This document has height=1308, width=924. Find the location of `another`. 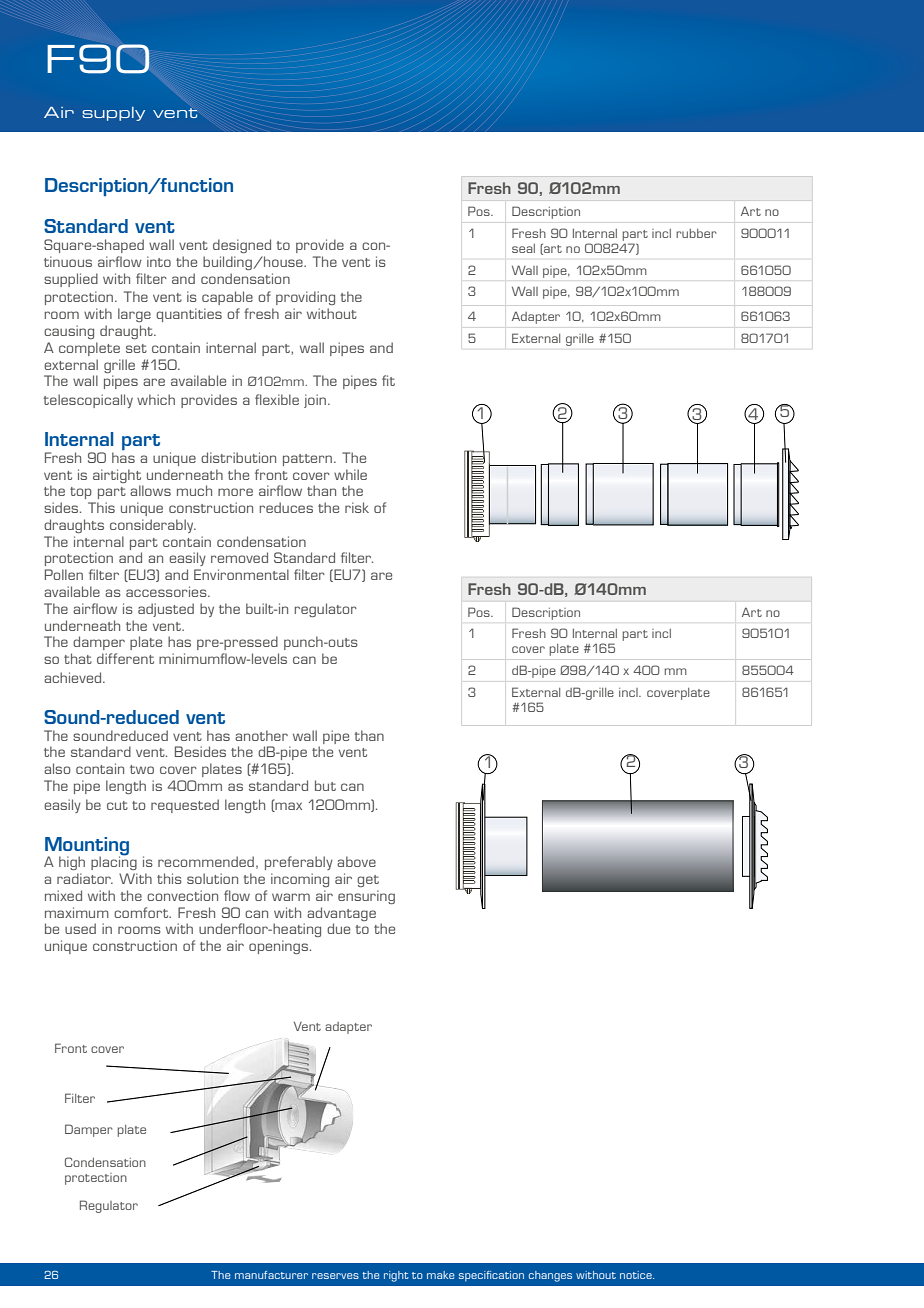

another is located at coordinates (261, 735).
